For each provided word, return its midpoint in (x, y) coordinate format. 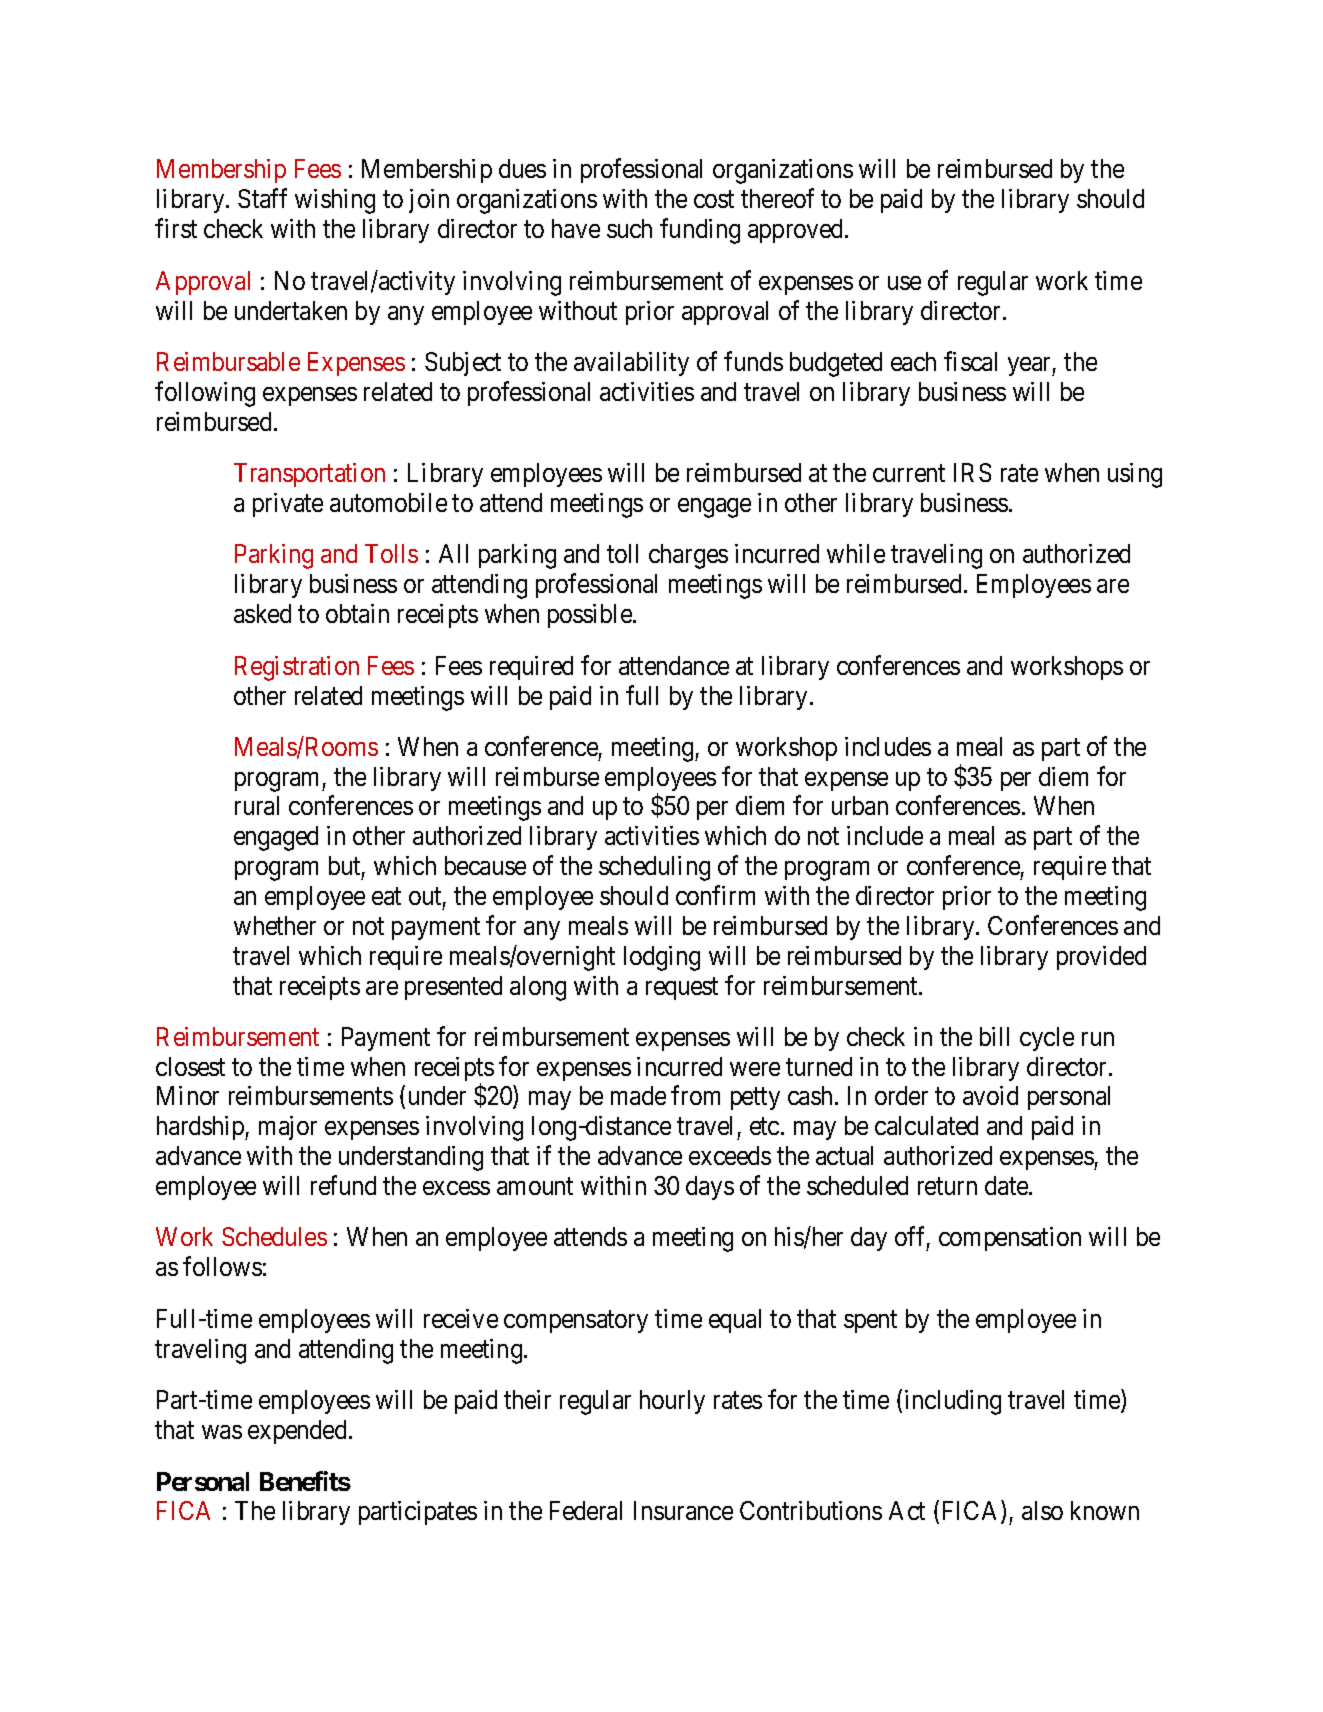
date (1007, 1185)
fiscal (970, 361)
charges (688, 556)
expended (297, 1432)
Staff (262, 198)
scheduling (654, 868)
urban (860, 805)
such (629, 228)
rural (257, 805)
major (288, 1128)
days (710, 1188)
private (288, 505)
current (909, 473)
